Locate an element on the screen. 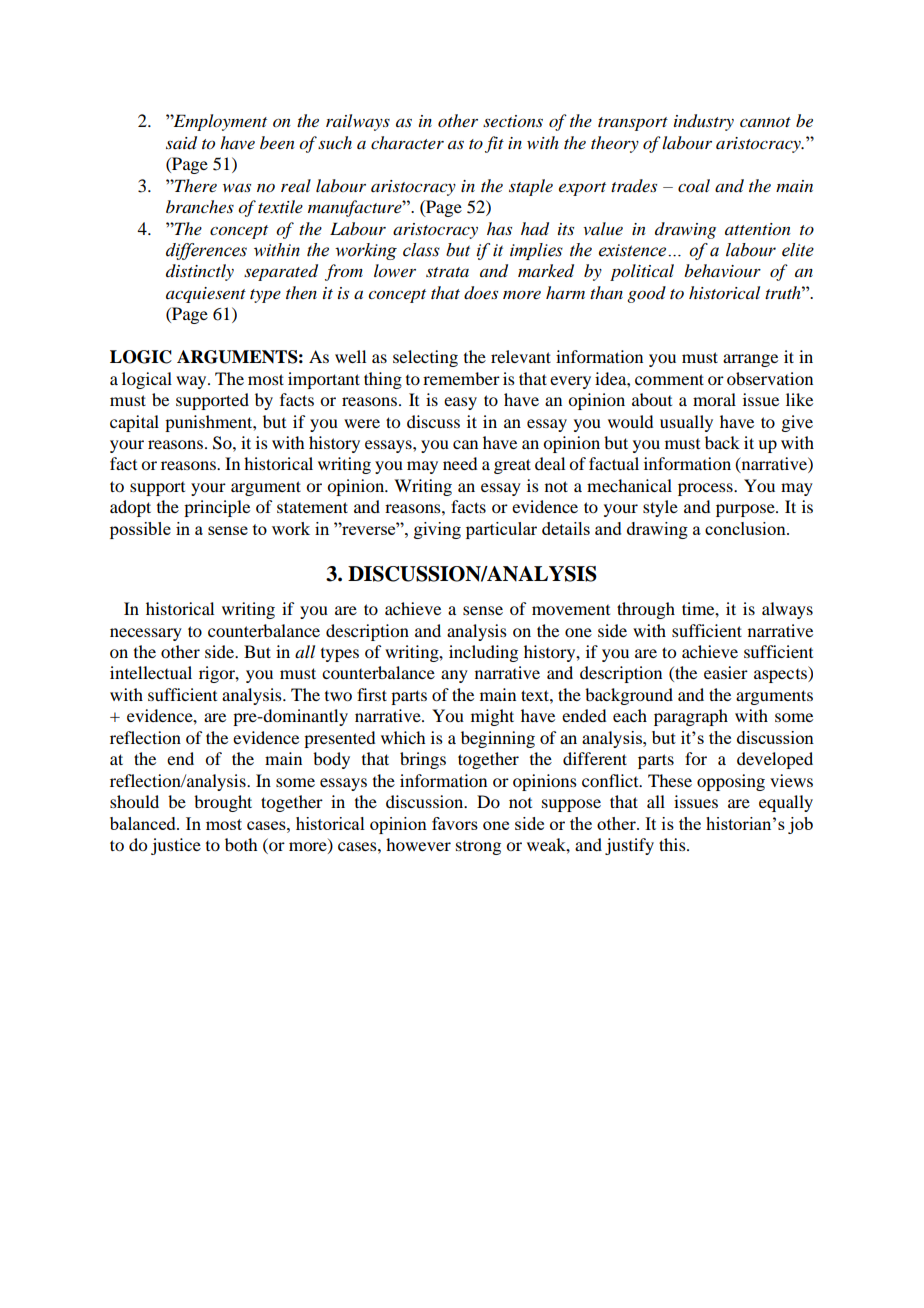  does is located at coordinates (481, 293).
